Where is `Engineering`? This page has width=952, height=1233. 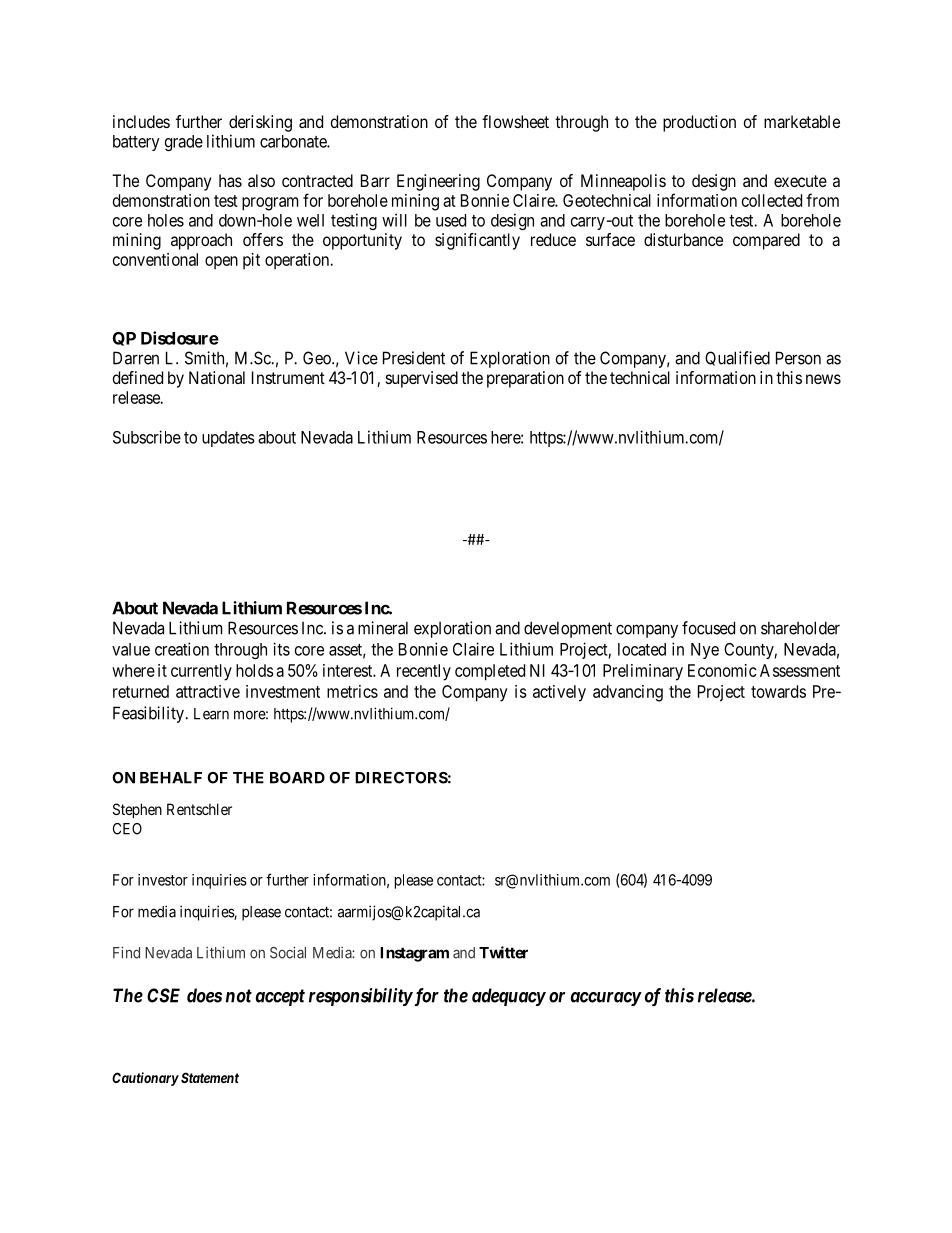 Engineering is located at coordinates (438, 182).
